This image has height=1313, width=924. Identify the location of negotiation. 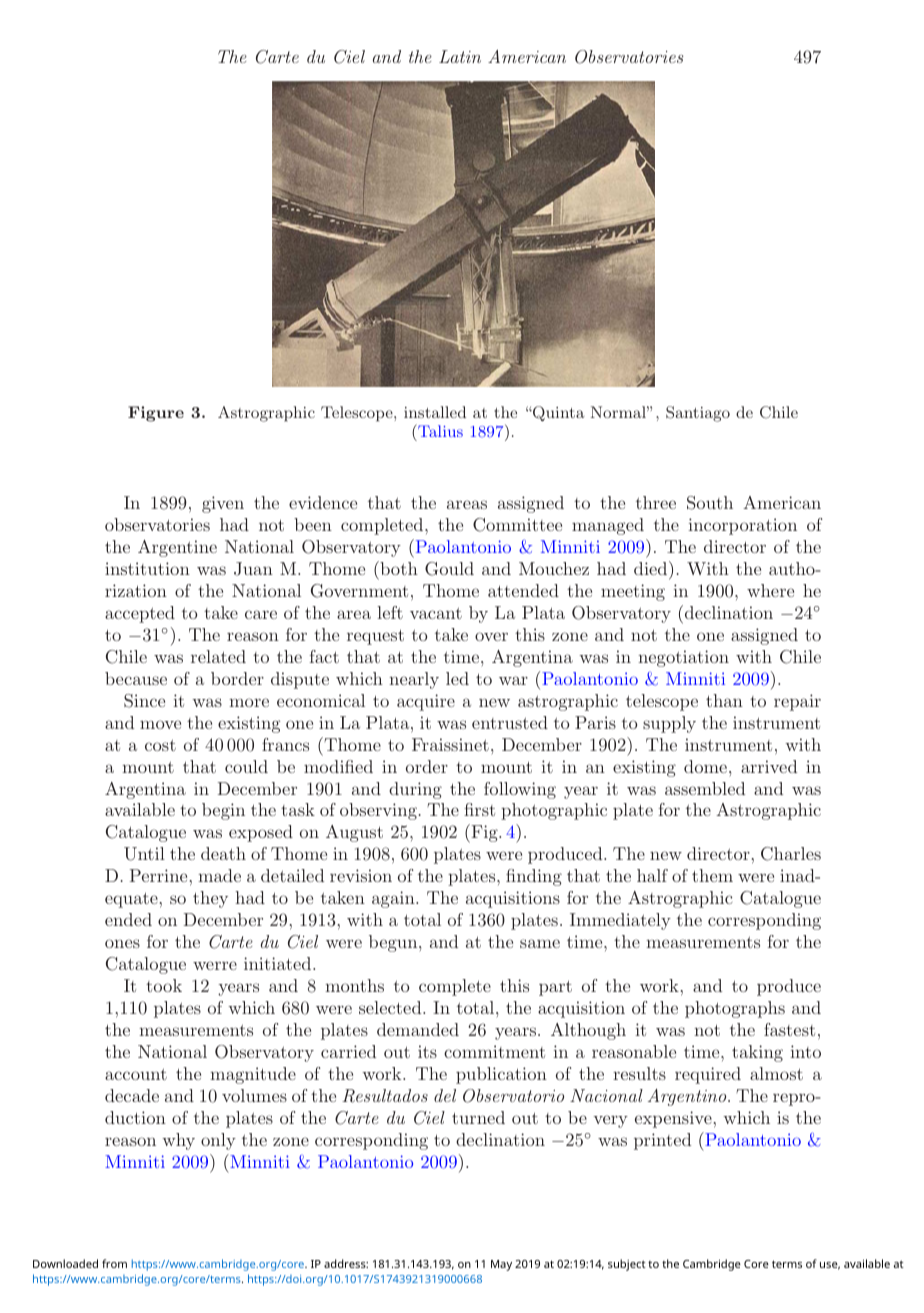
(683, 658).
